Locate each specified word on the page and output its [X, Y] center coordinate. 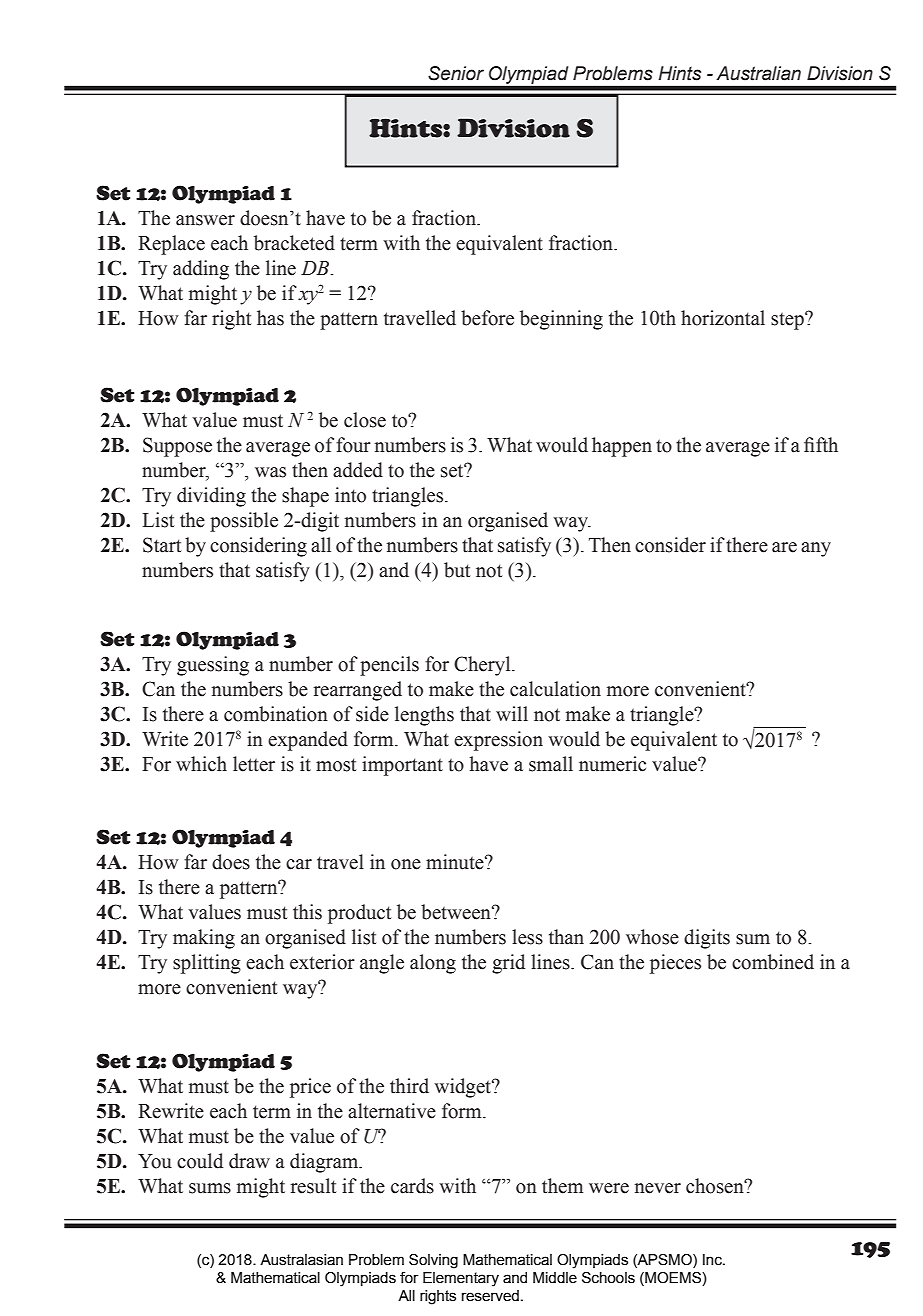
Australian [758, 73]
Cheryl [483, 666]
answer [205, 220]
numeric [612, 764]
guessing [213, 666]
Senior [456, 73]
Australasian [301, 1260]
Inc [713, 1260]
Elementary [461, 1279]
